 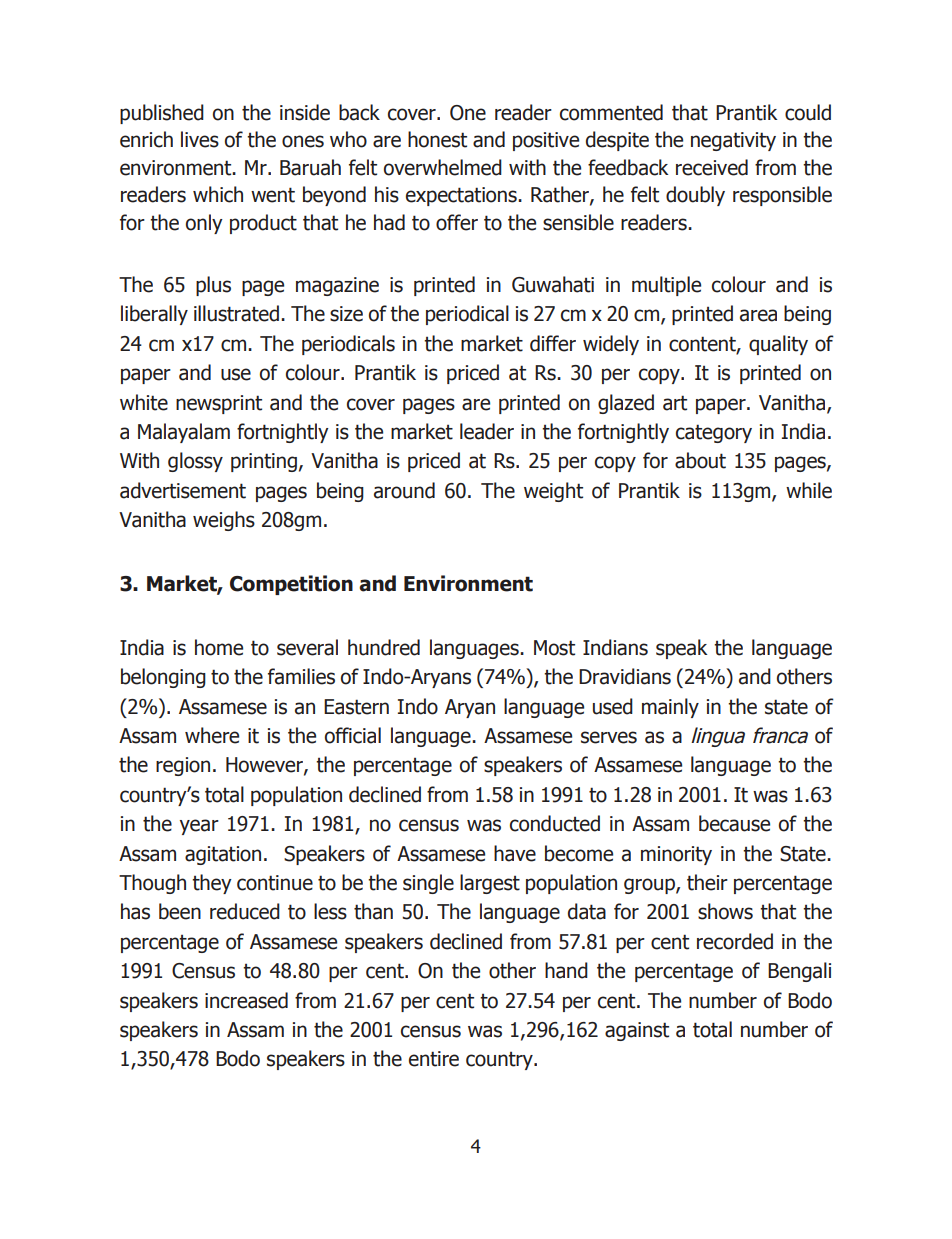 I want to click on official, so click(x=353, y=735).
